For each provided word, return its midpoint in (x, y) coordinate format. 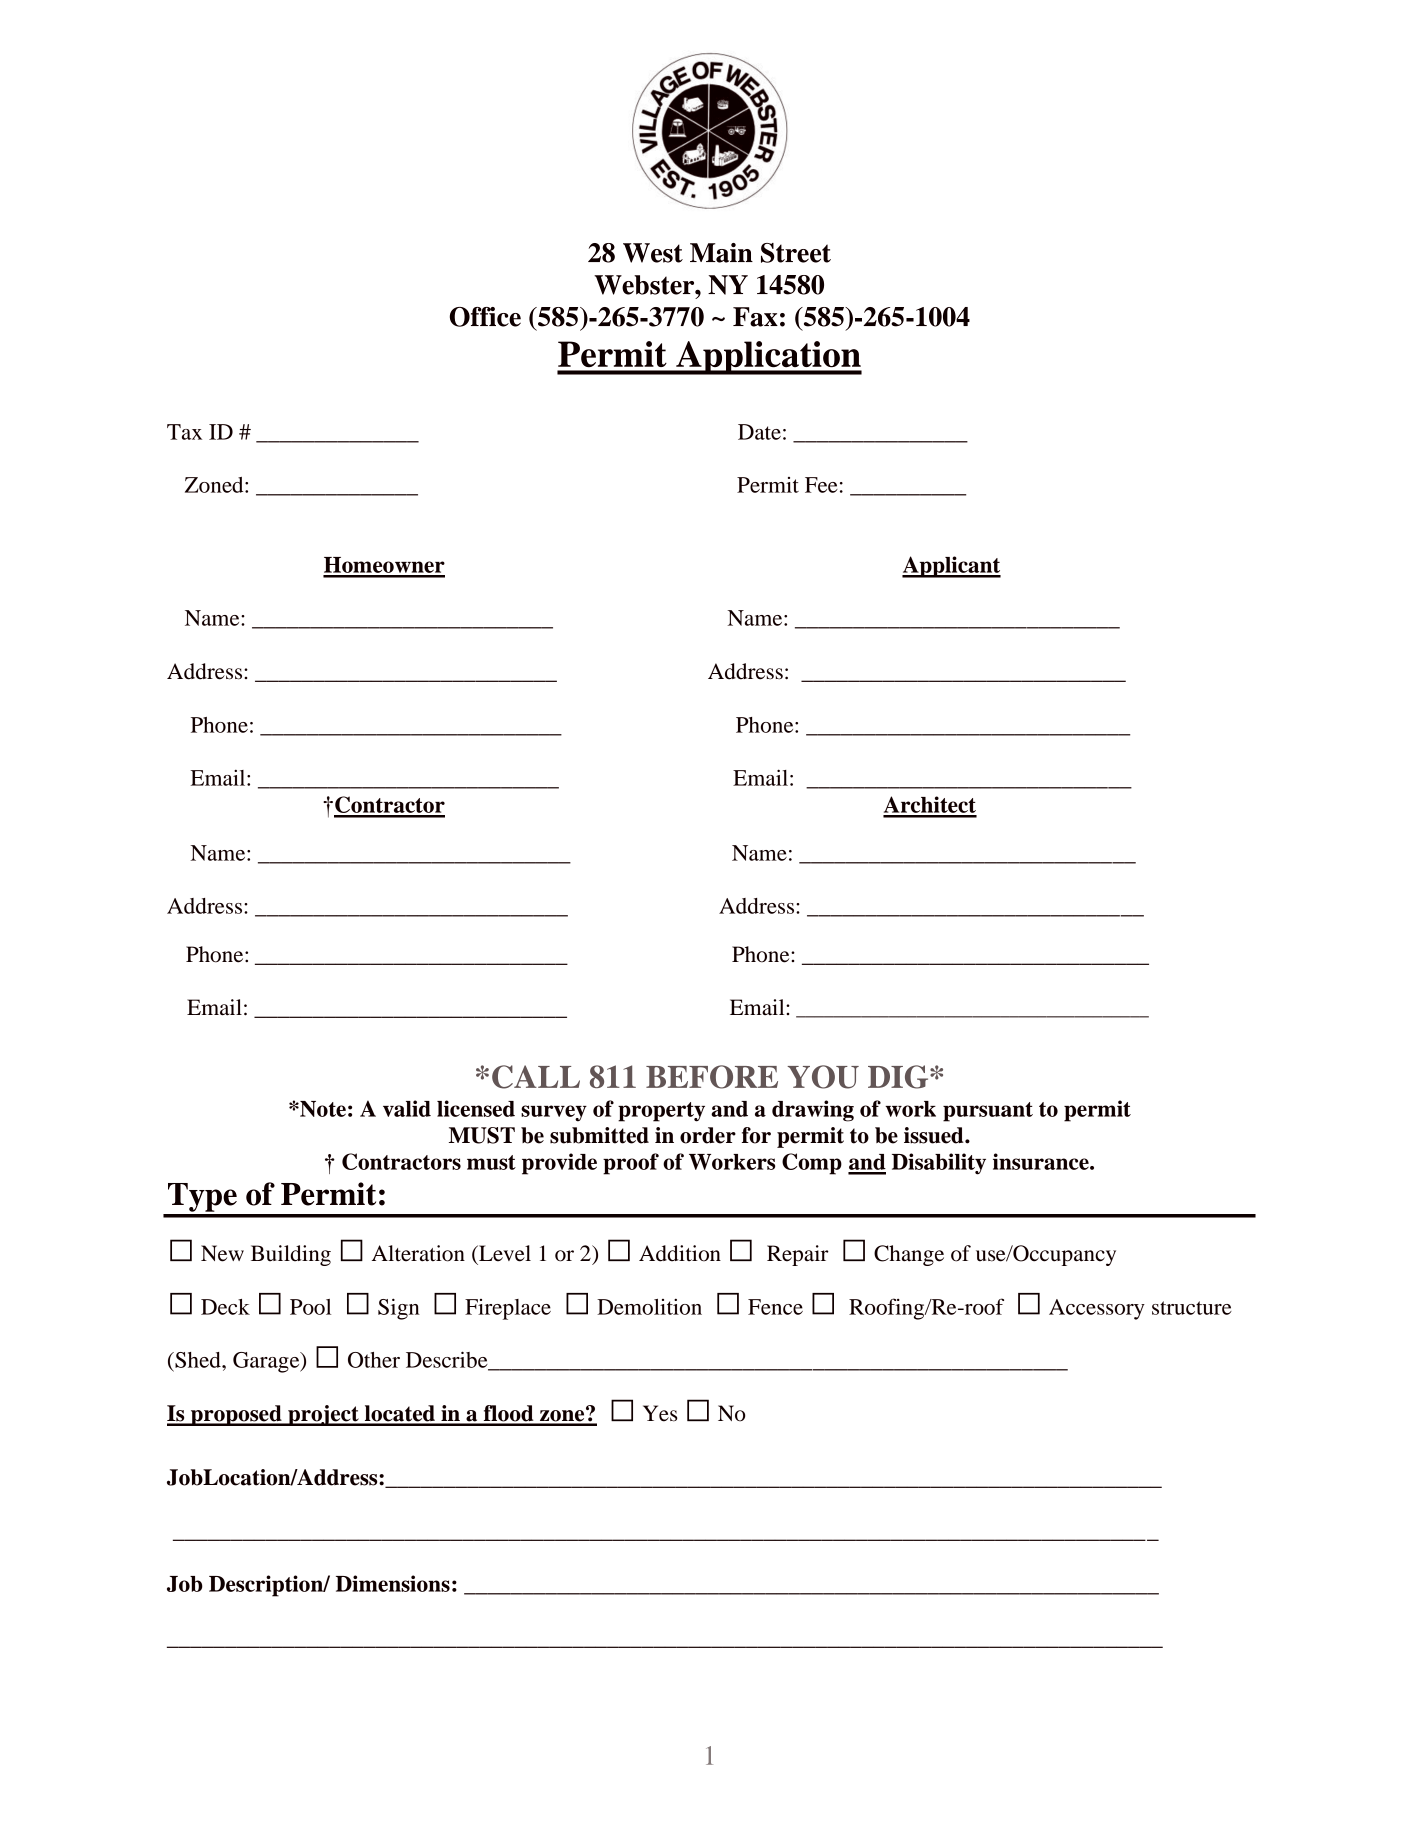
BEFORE (712, 1077)
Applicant (951, 567)
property (661, 1112)
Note (322, 1109)
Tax (184, 432)
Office (485, 317)
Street (796, 253)
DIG (899, 1077)
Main (721, 253)
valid (407, 1108)
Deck (225, 1307)
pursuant (988, 1112)
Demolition (649, 1307)
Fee (821, 485)
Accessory (1097, 1309)
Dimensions (393, 1583)
